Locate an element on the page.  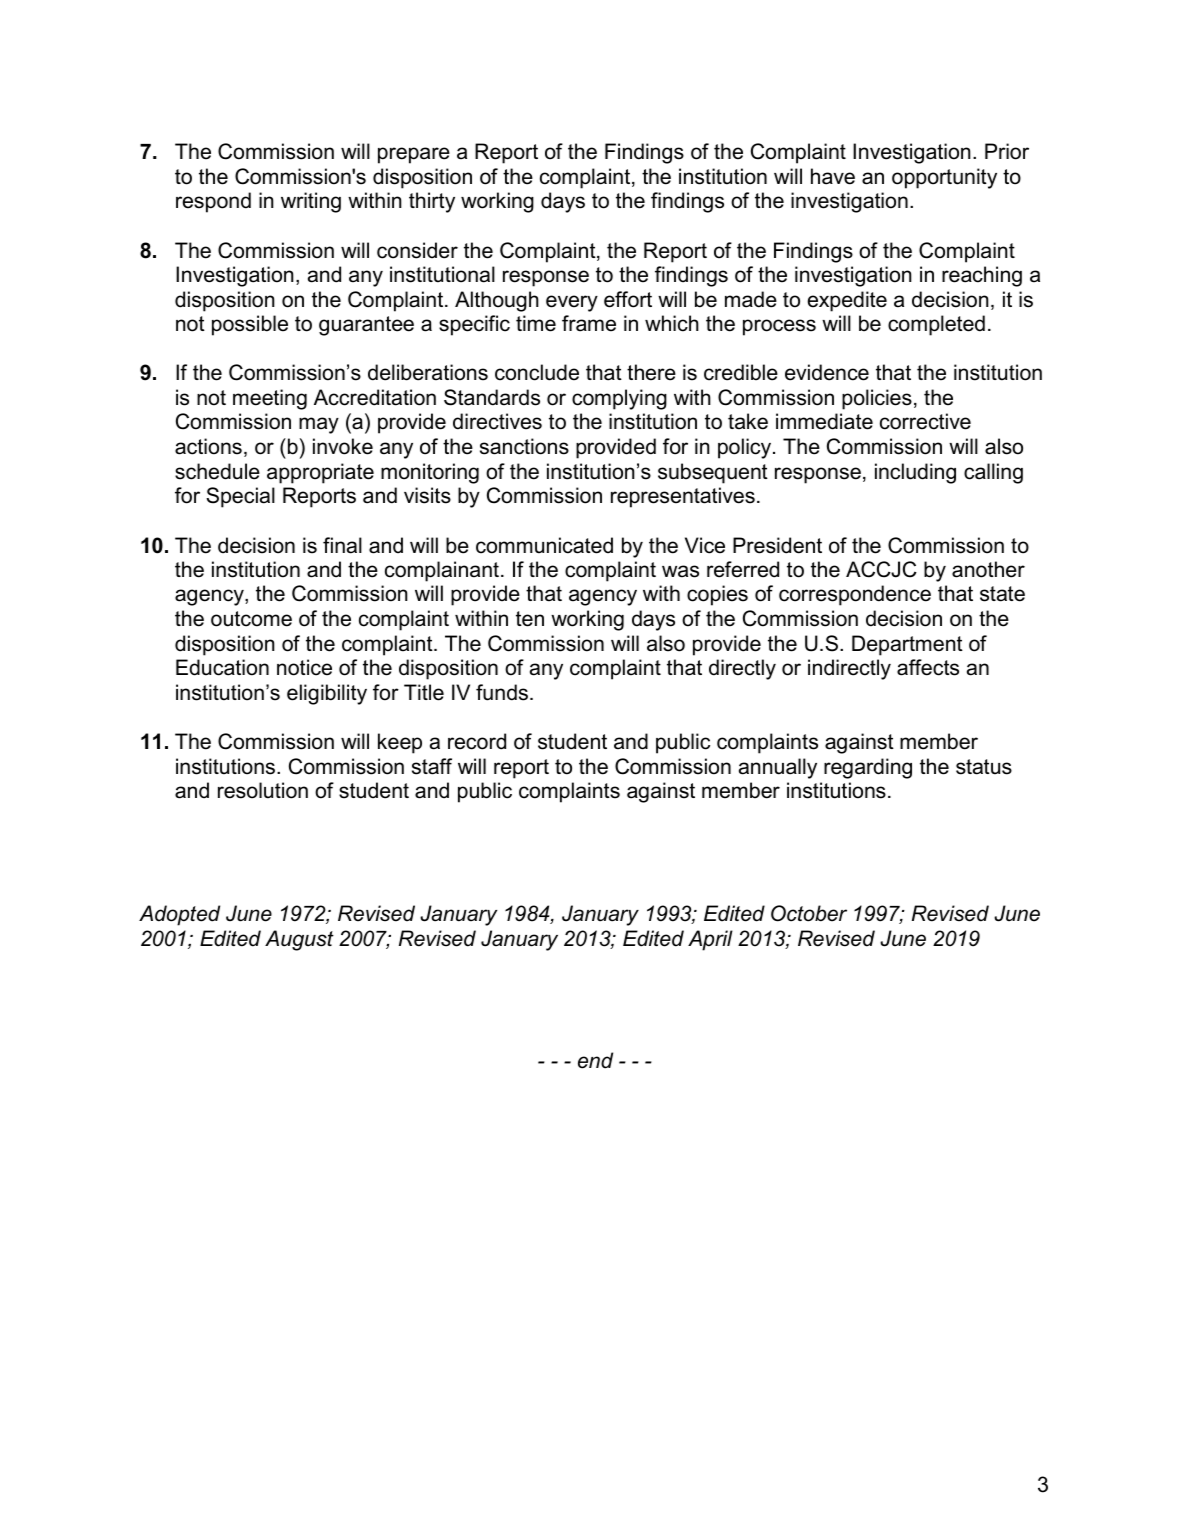
regarding is located at coordinates (868, 768).
